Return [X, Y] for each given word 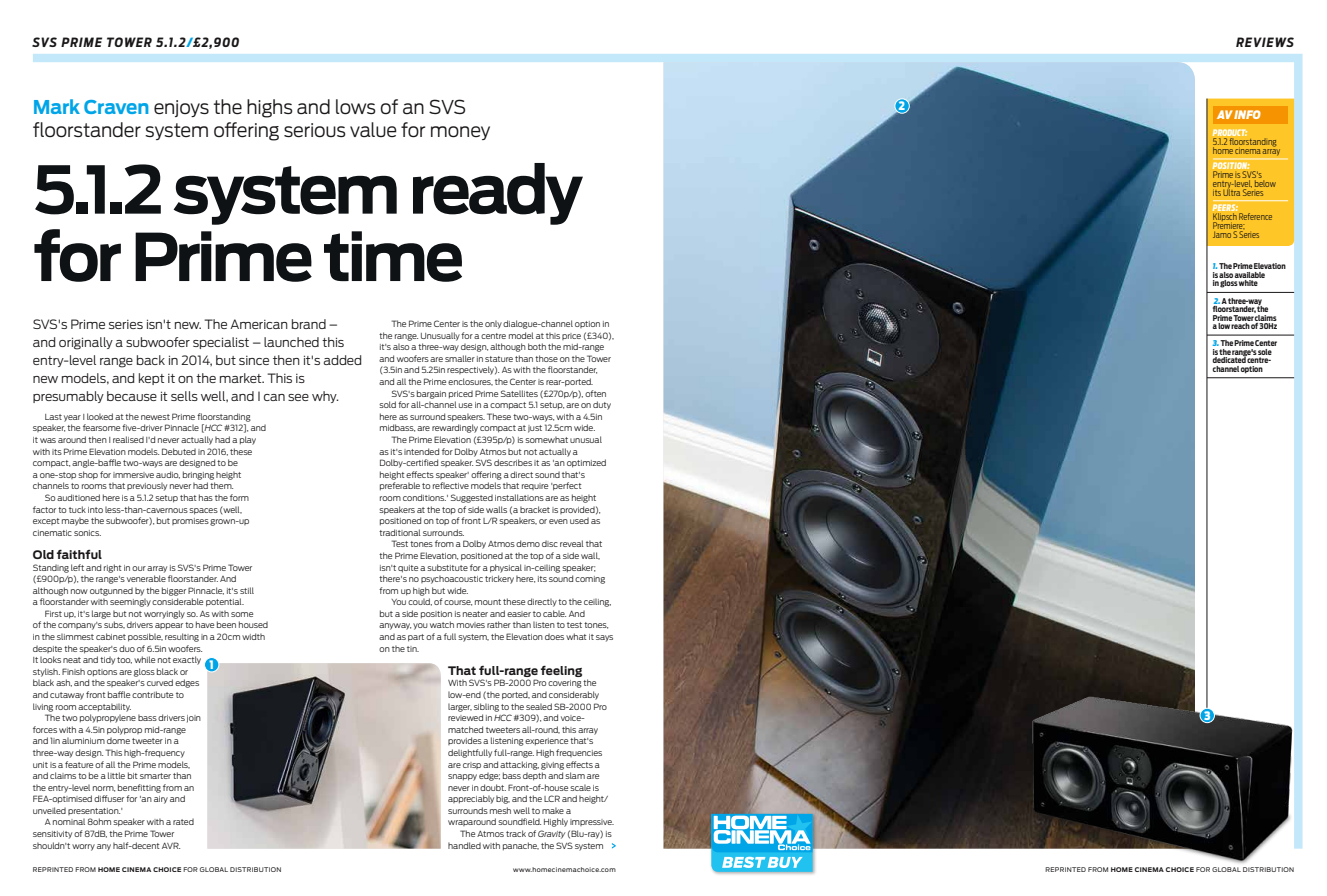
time [393, 256]
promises [190, 521]
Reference [1255, 216]
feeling [561, 671]
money [460, 133]
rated [183, 821]
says [604, 638]
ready [498, 194]
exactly [187, 660]
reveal [572, 543]
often [595, 393]
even [558, 521]
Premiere [1228, 224]
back [151, 360]
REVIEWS [1265, 42]
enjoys [181, 108]
